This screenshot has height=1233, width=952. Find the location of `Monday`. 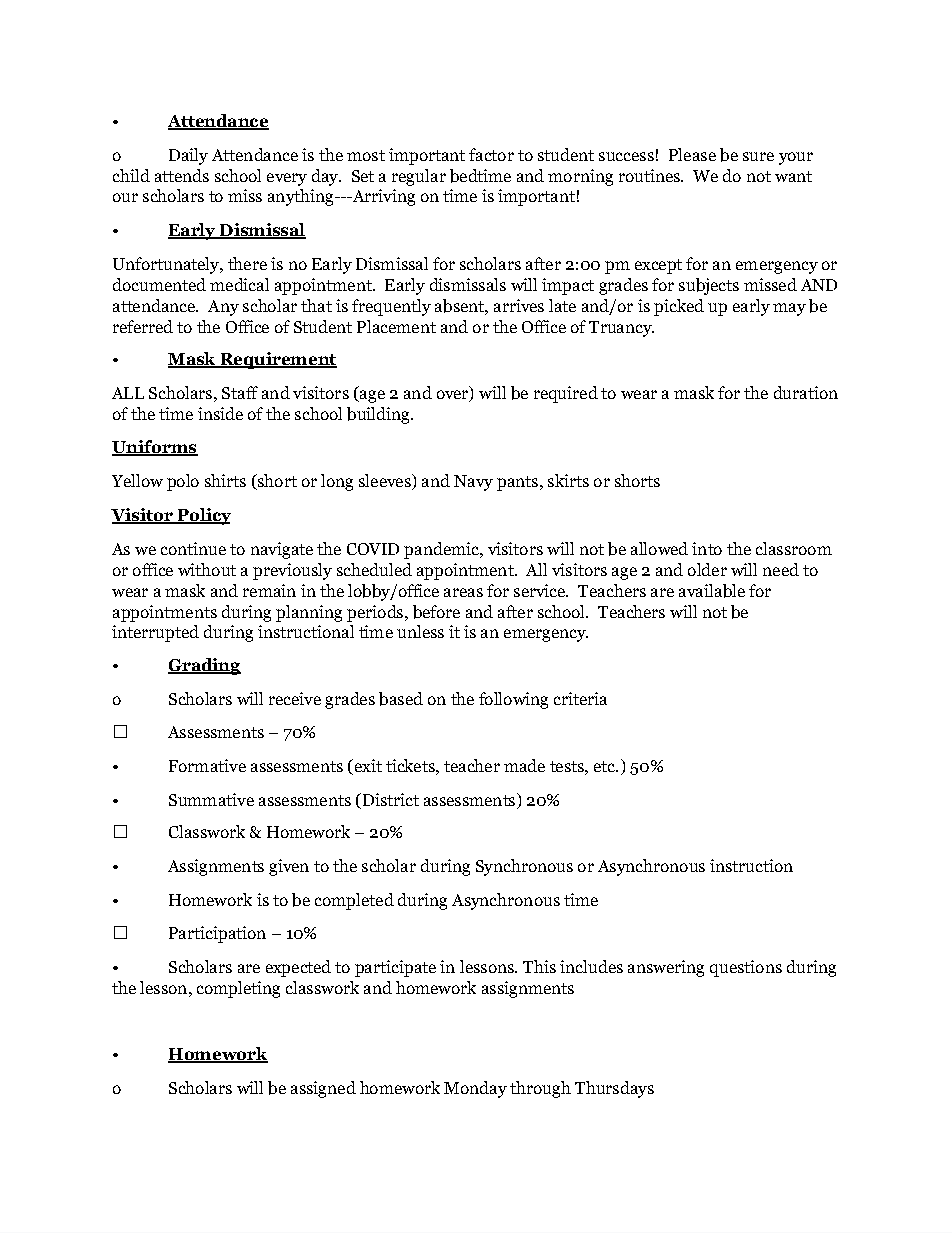

Monday is located at coordinates (475, 1089).
